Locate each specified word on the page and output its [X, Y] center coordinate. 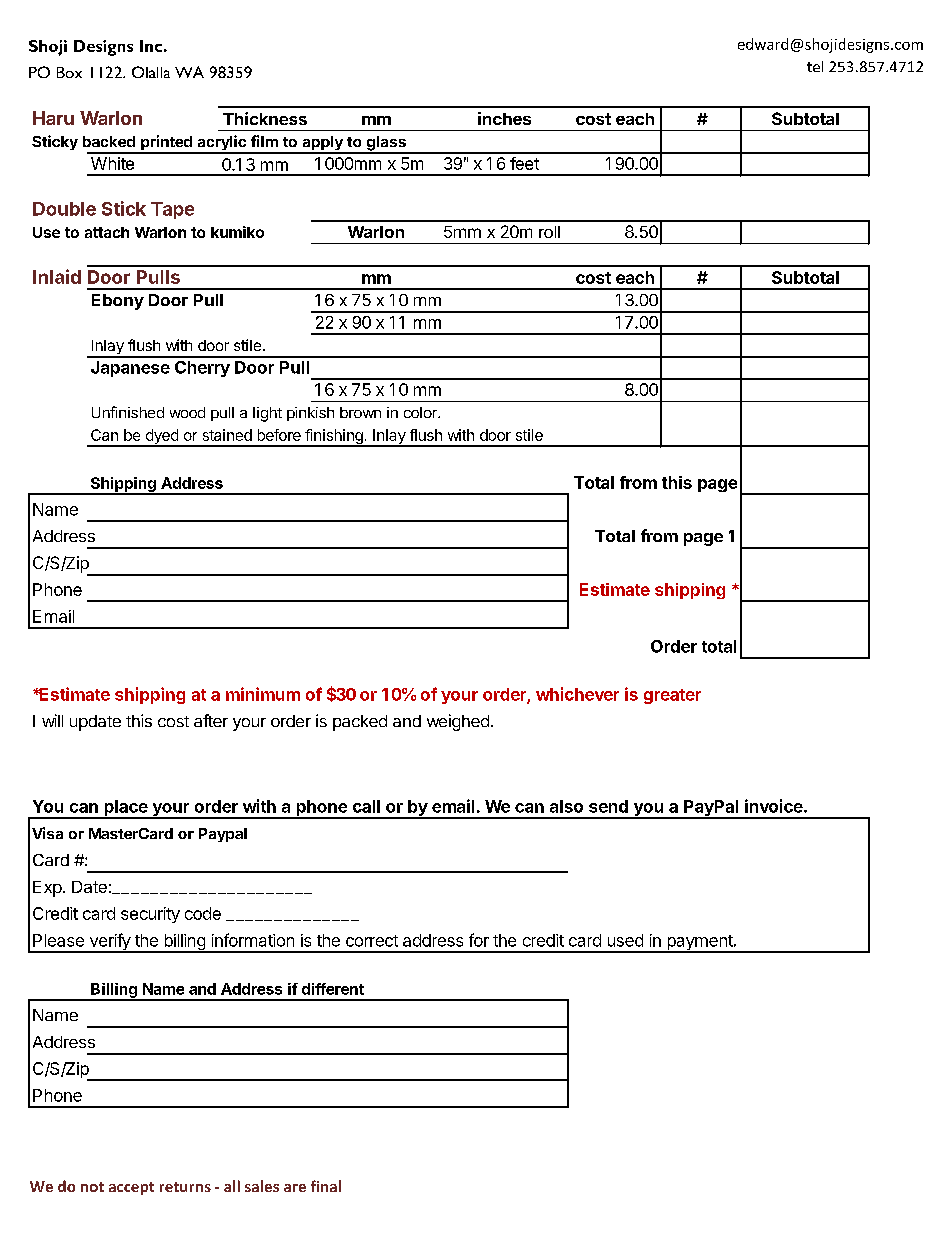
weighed [458, 722]
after [211, 720]
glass [386, 144]
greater [672, 696]
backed [109, 141]
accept [131, 1188]
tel [815, 66]
